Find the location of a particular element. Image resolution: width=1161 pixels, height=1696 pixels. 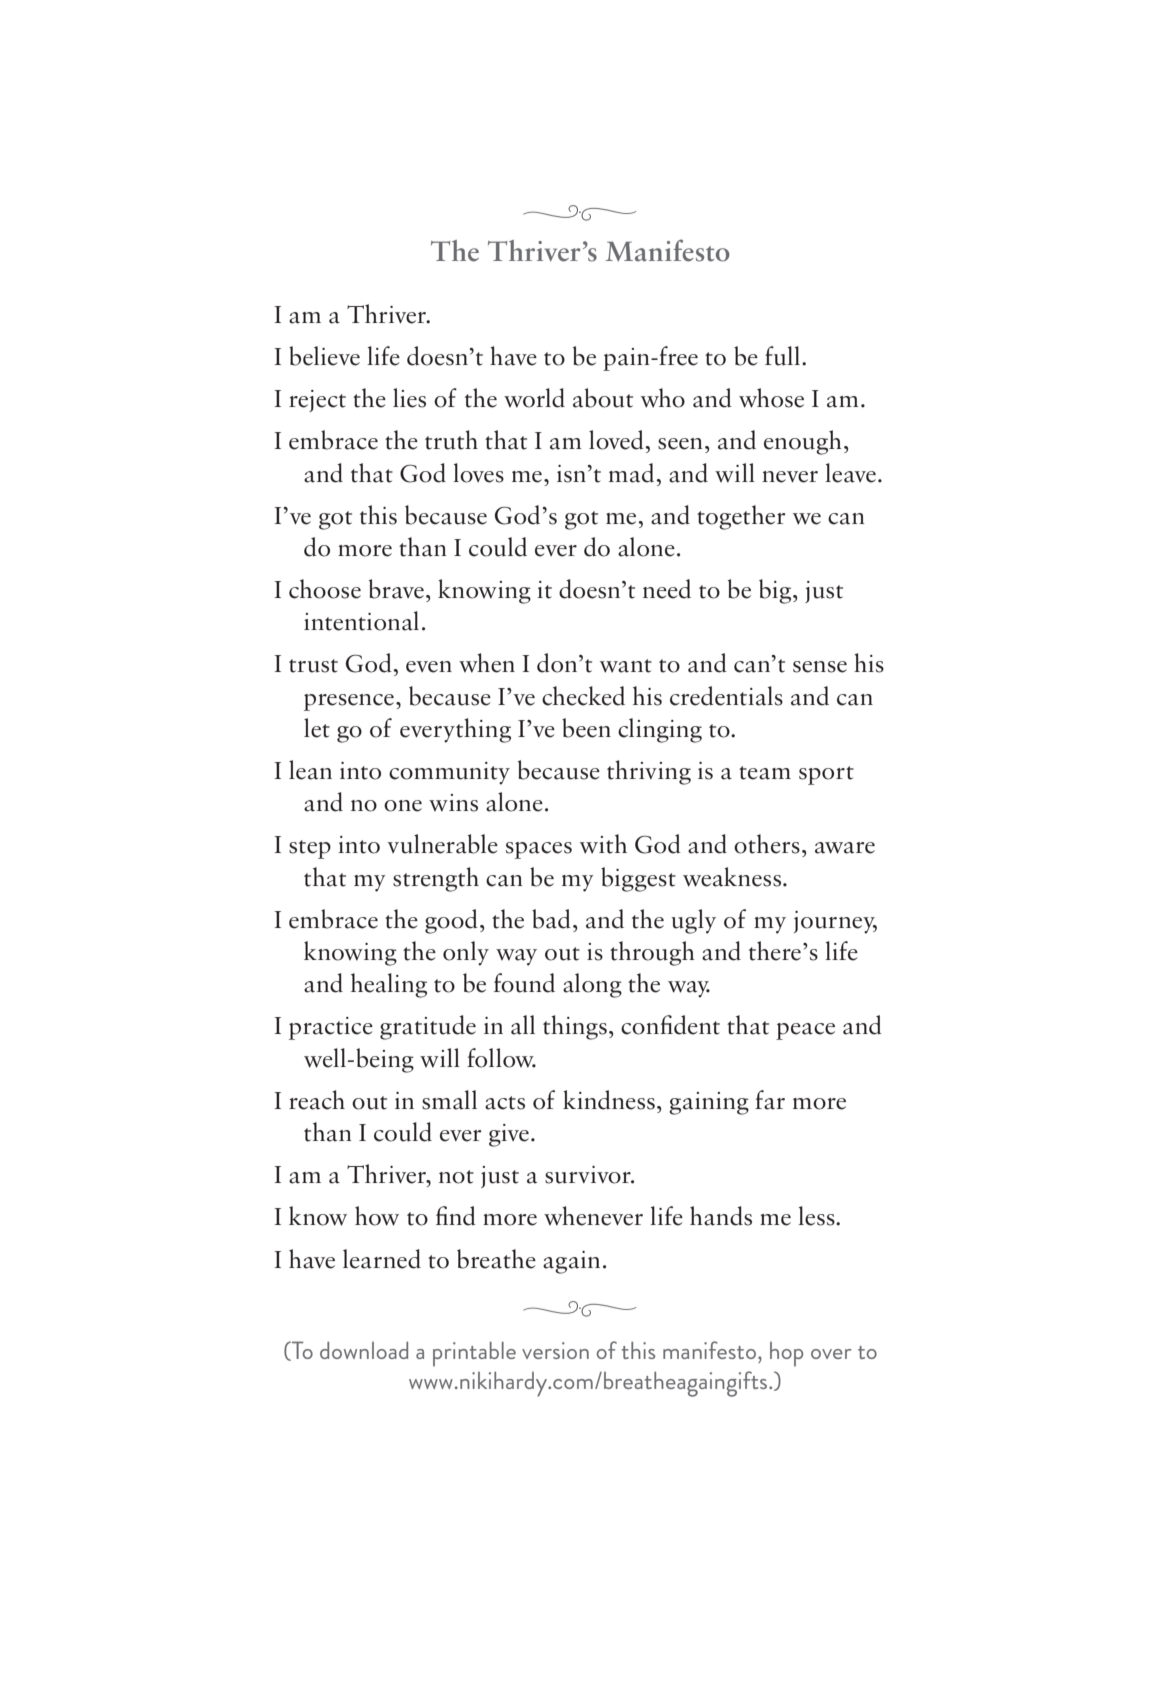

version is located at coordinates (555, 1350).
